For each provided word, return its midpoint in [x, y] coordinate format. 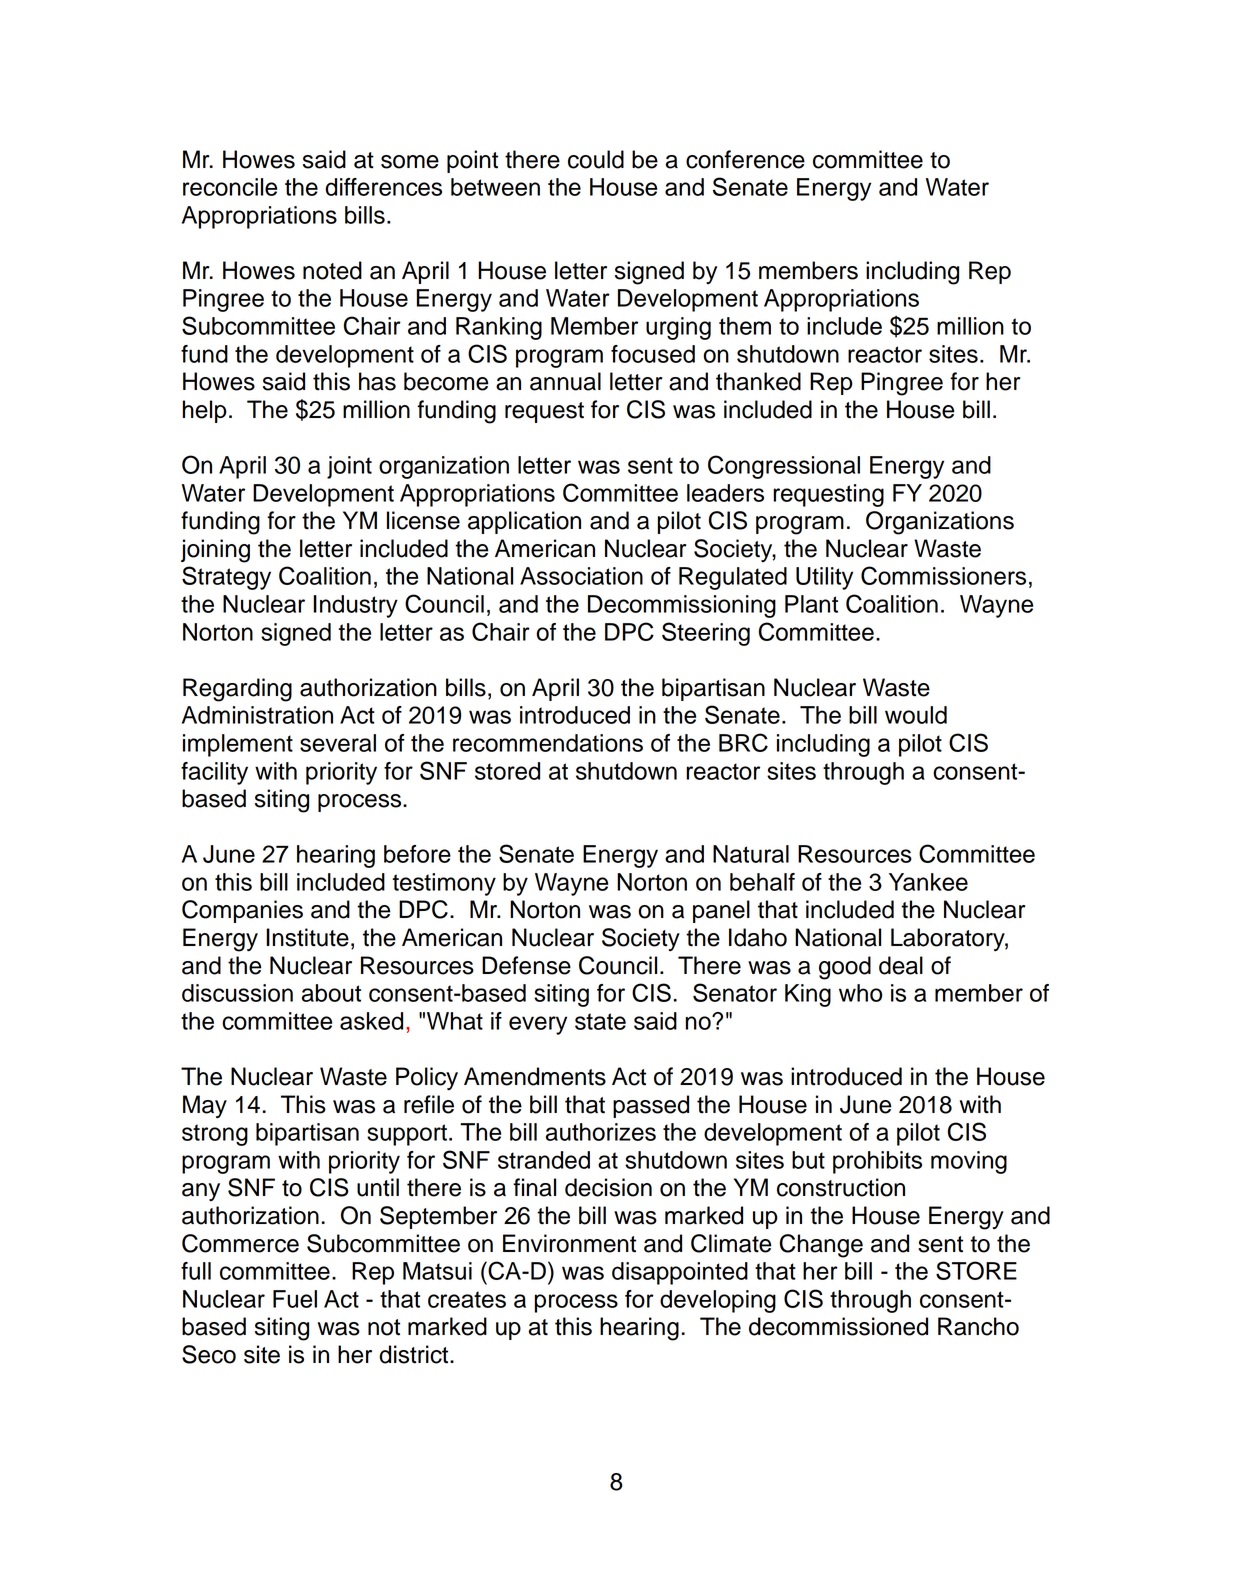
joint [349, 467]
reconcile [230, 187]
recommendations [548, 743]
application [524, 522]
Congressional [784, 467]
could [596, 159]
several [338, 743]
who [860, 993]
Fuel [295, 1299]
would [916, 715]
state [600, 1021]
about [331, 993]
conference [745, 159]
